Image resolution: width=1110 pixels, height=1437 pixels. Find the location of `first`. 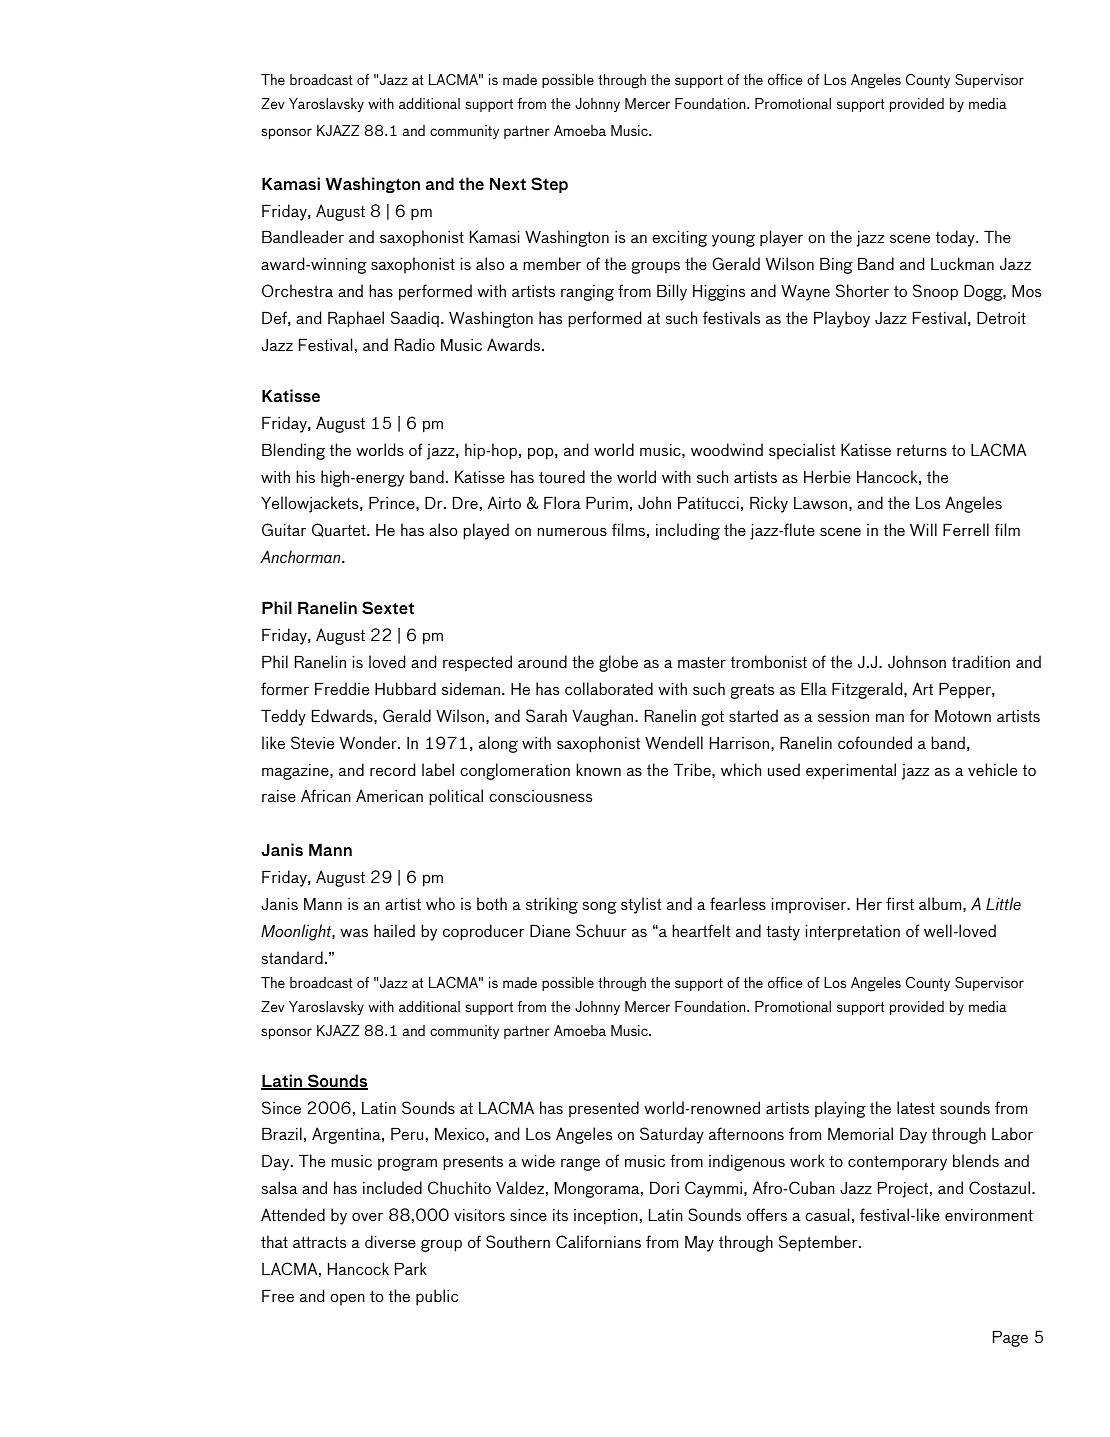

first is located at coordinates (900, 903).
